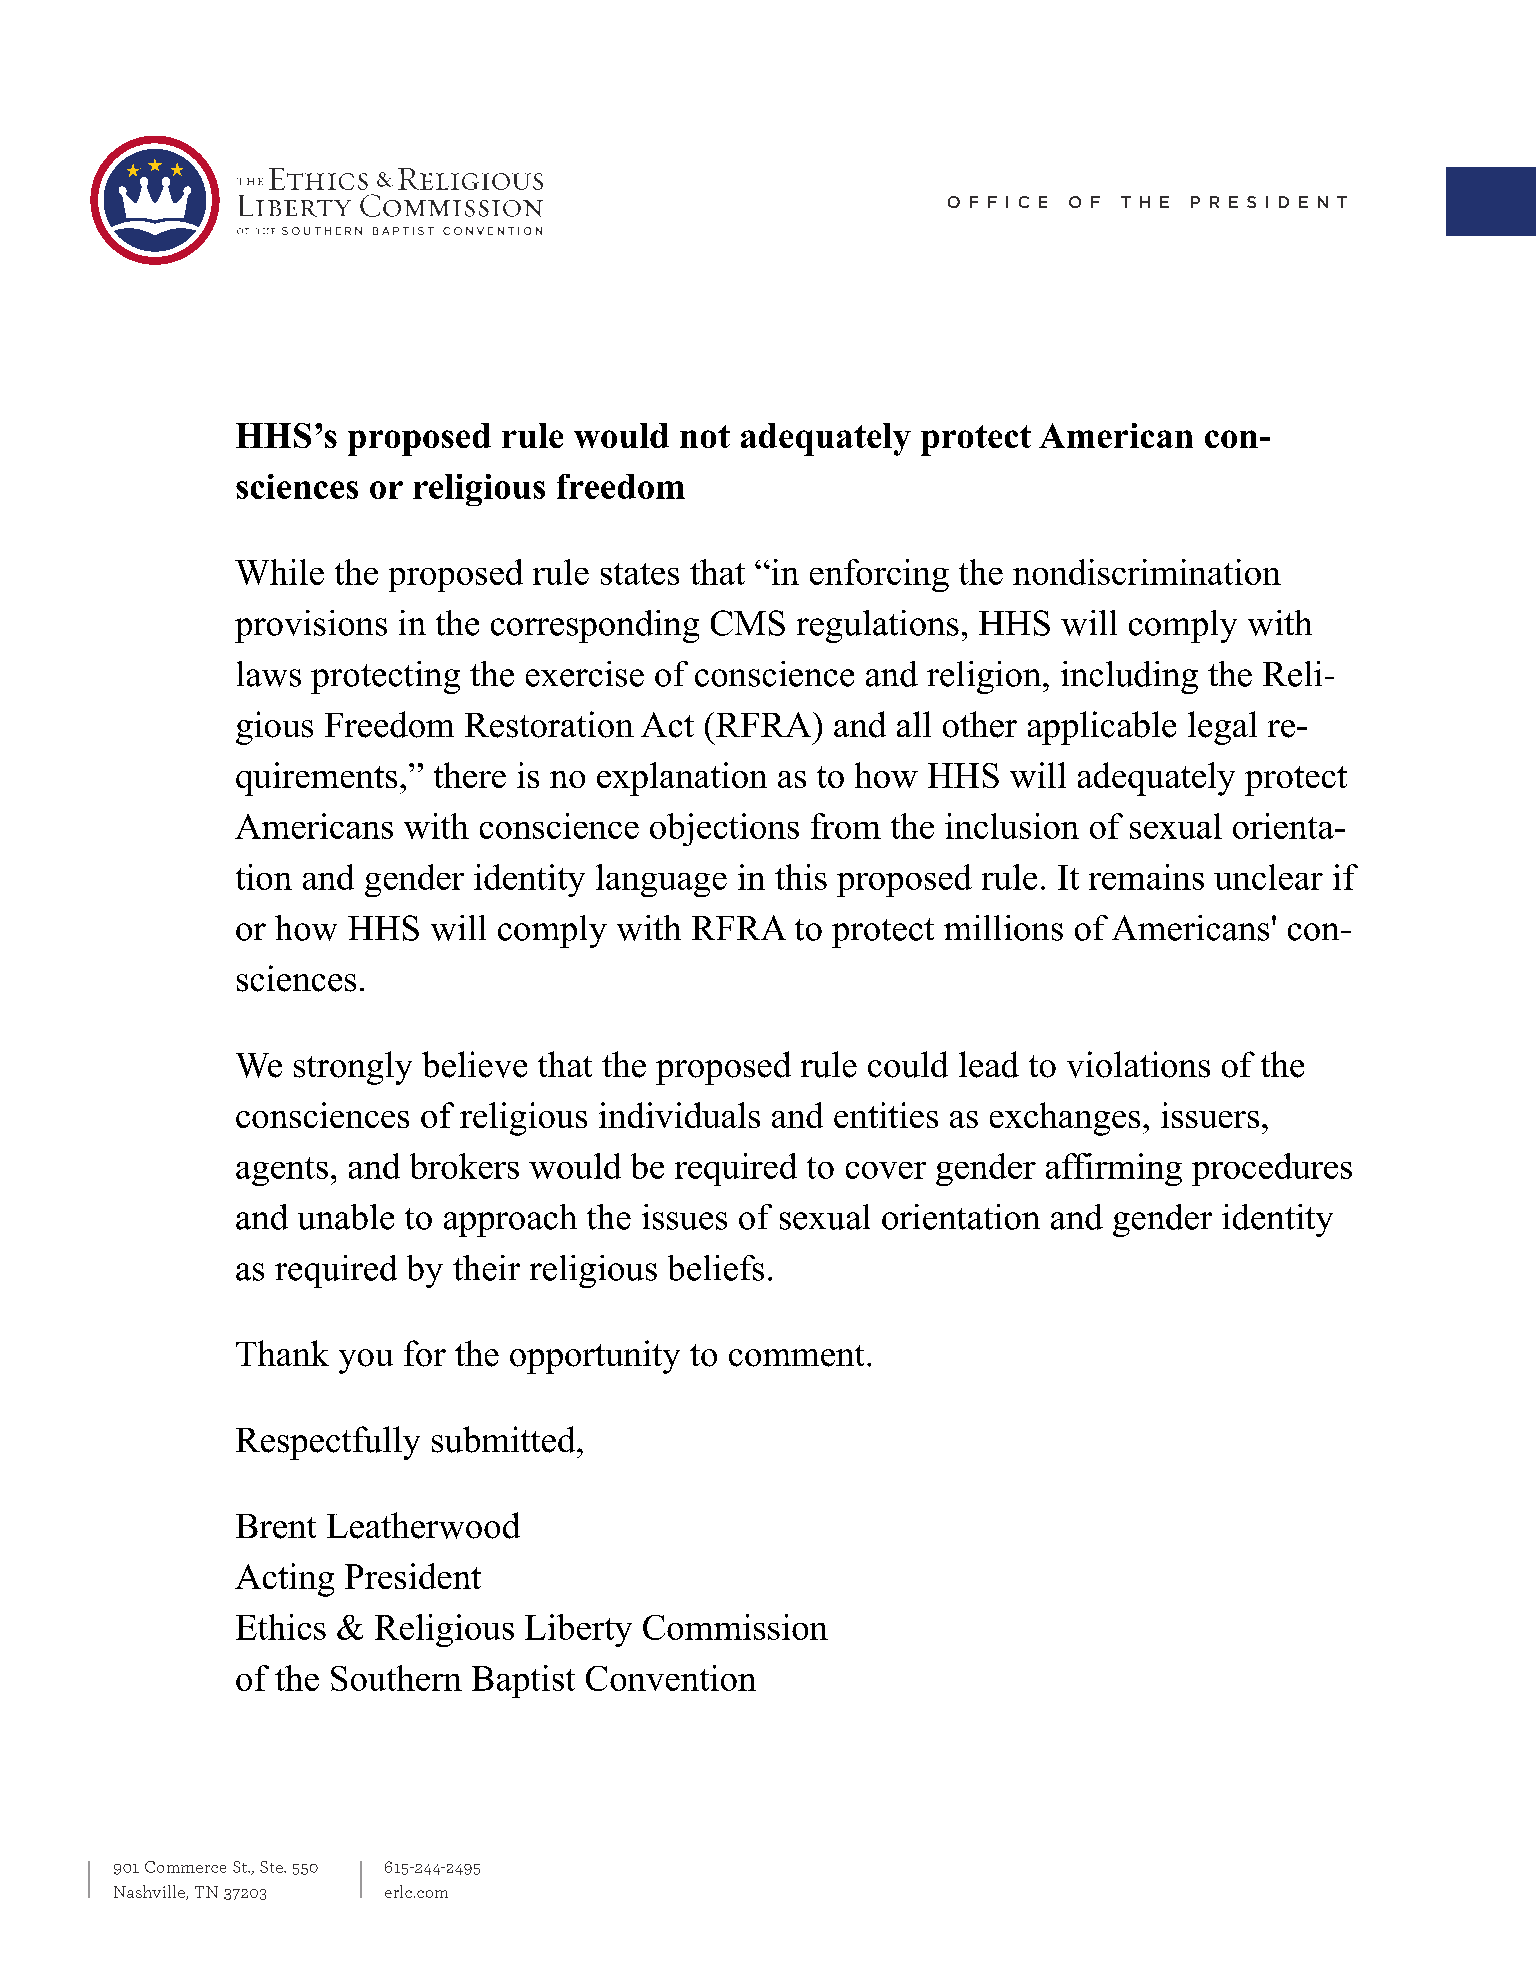 The image size is (1536, 1988). I want to click on language, so click(661, 880).
